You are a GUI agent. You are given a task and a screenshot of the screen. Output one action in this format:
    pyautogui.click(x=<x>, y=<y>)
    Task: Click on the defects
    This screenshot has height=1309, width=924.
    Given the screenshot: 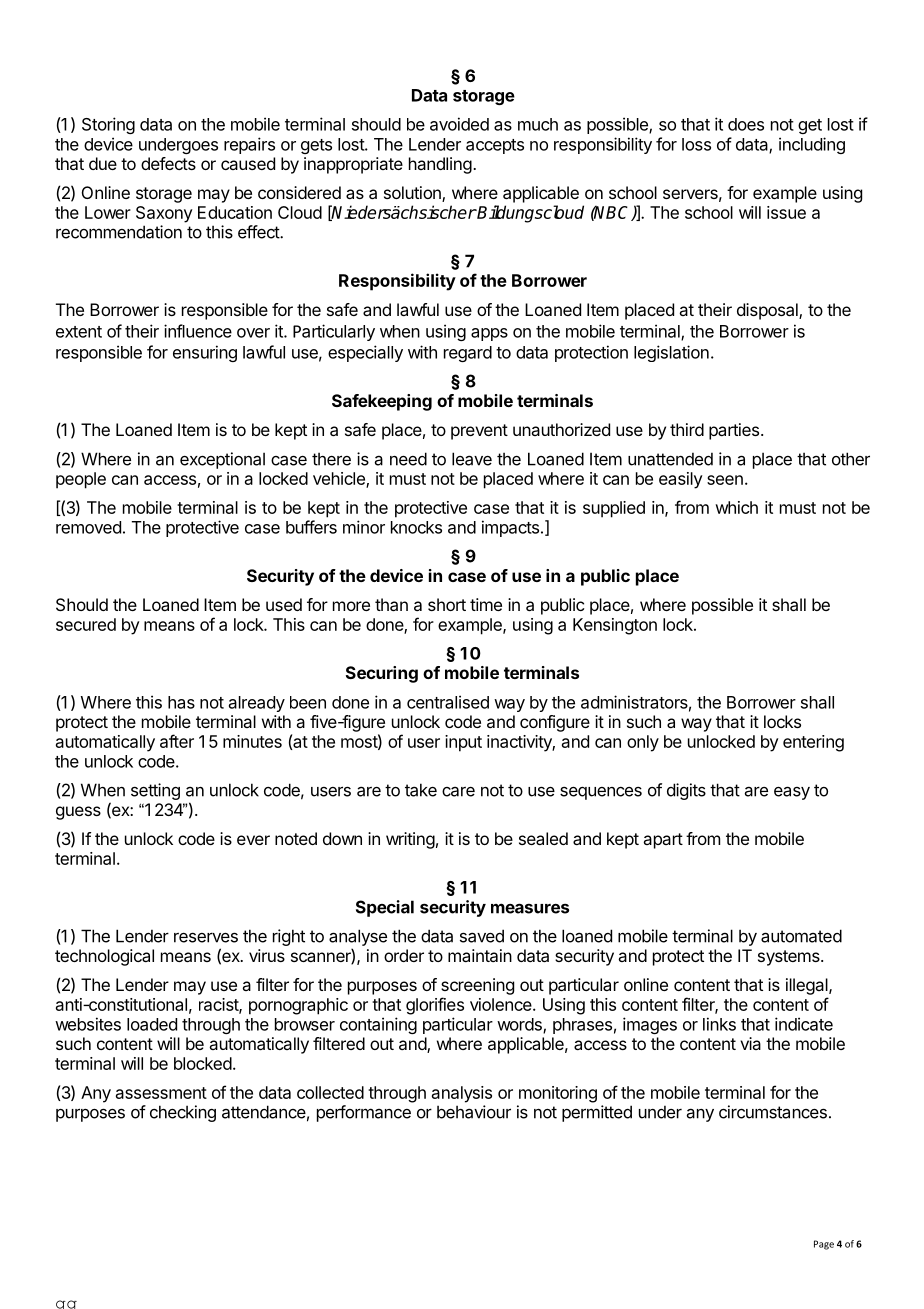 What is the action you would take?
    pyautogui.click(x=168, y=163)
